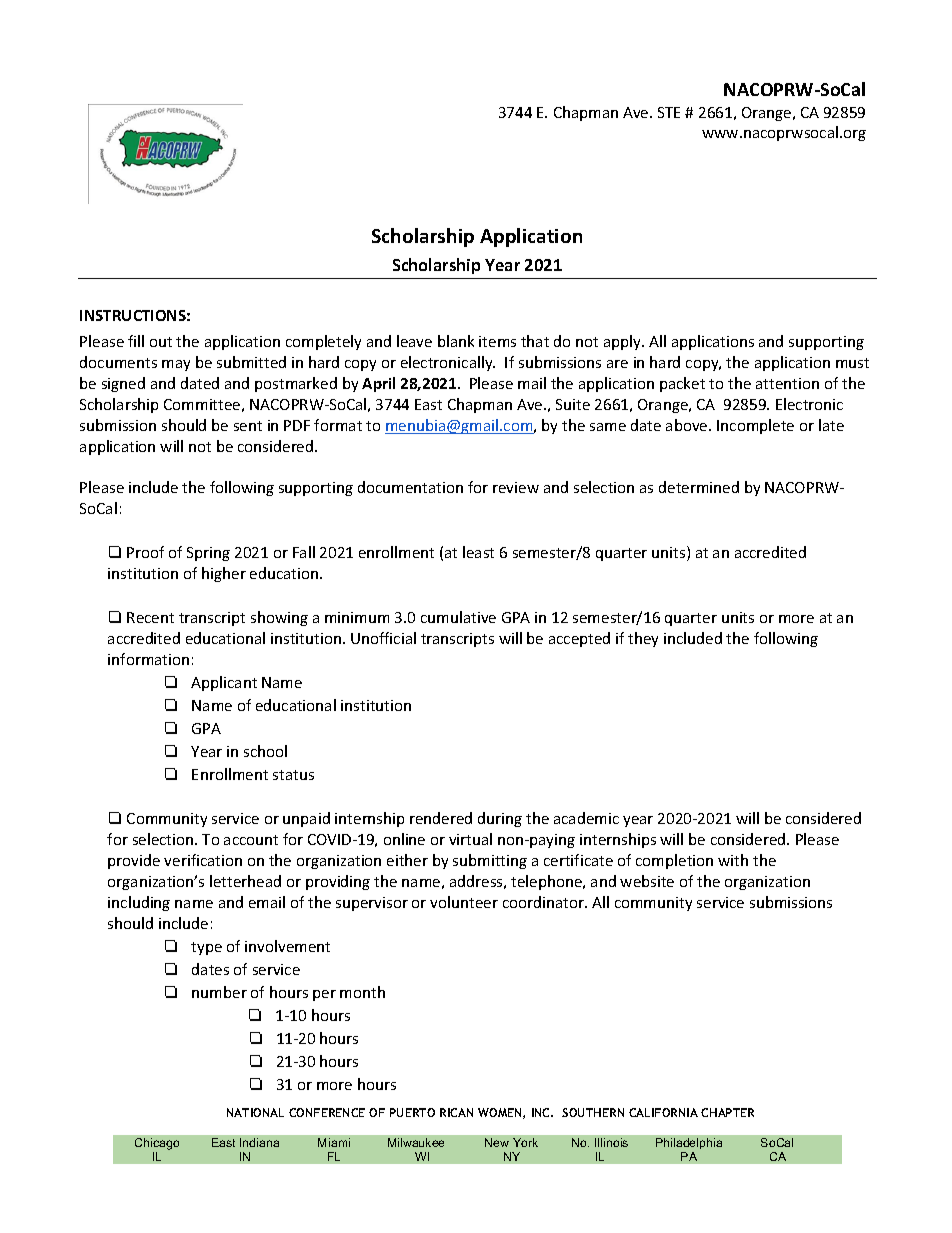 Image resolution: width=952 pixels, height=1233 pixels. I want to click on submitting, so click(490, 861).
